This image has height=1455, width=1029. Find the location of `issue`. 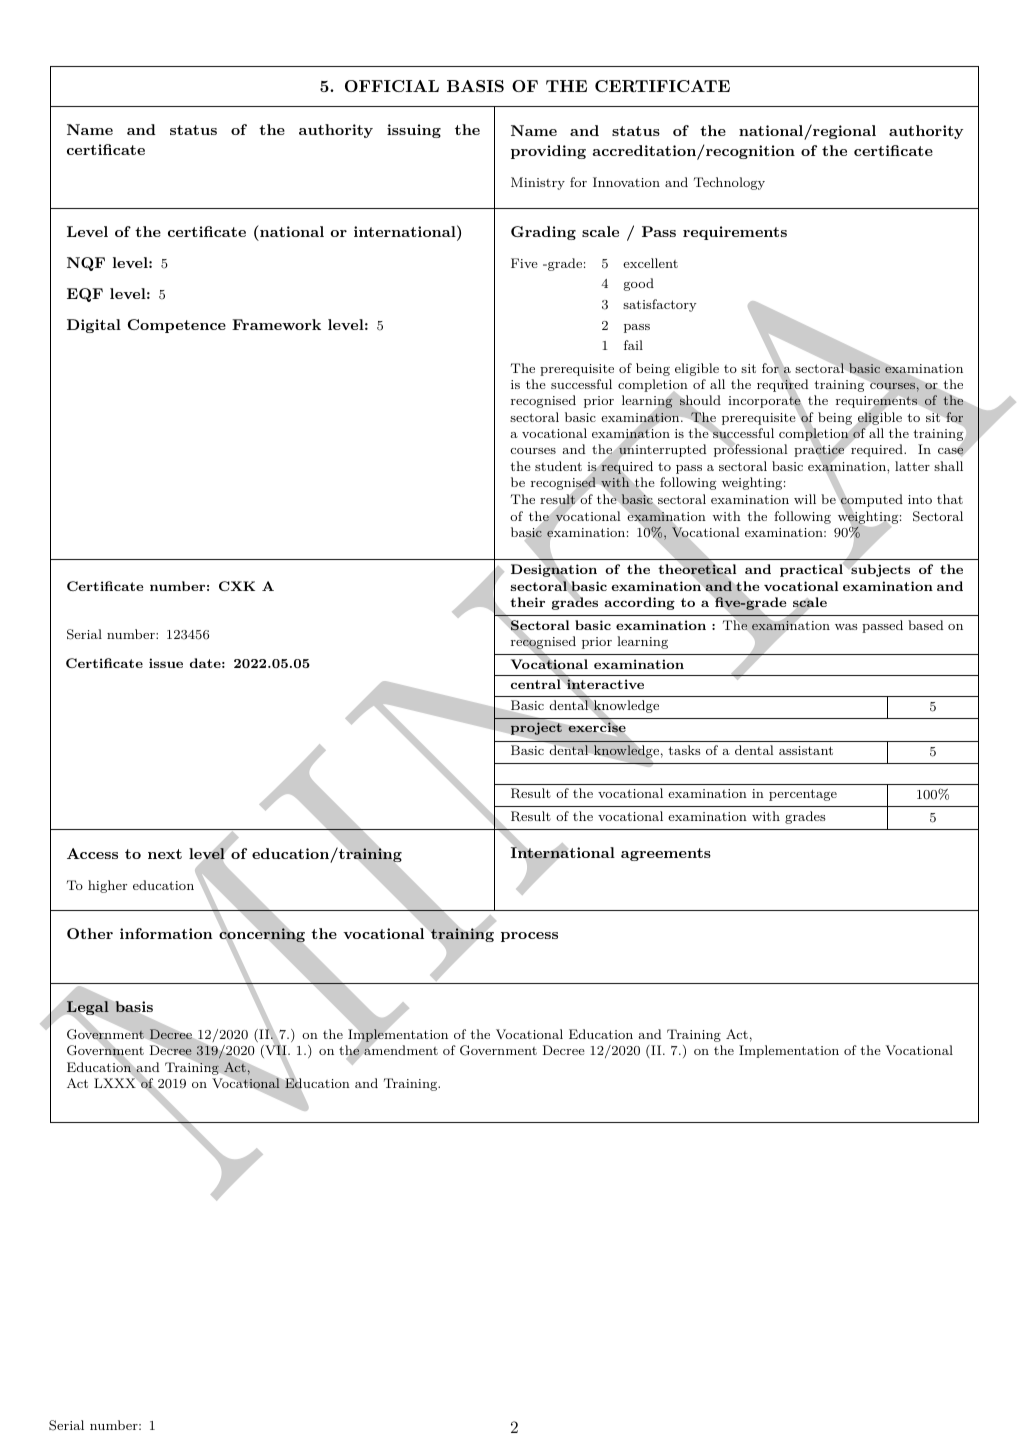

issue is located at coordinates (166, 663).
